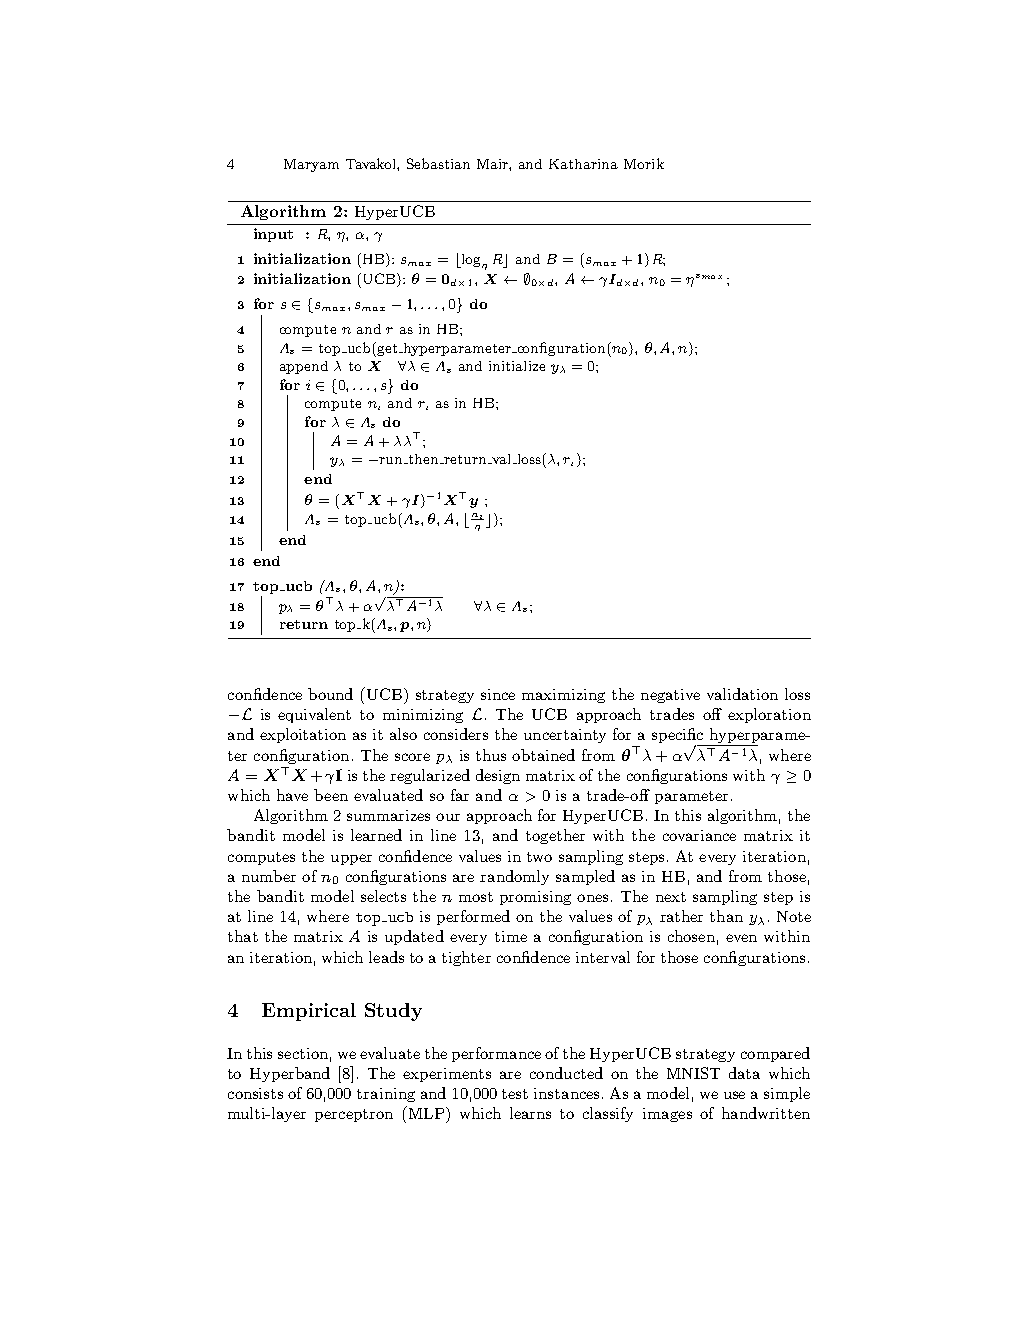  What do you see at coordinates (734, 1095) in the screenshot?
I see `use` at bounding box center [734, 1095].
